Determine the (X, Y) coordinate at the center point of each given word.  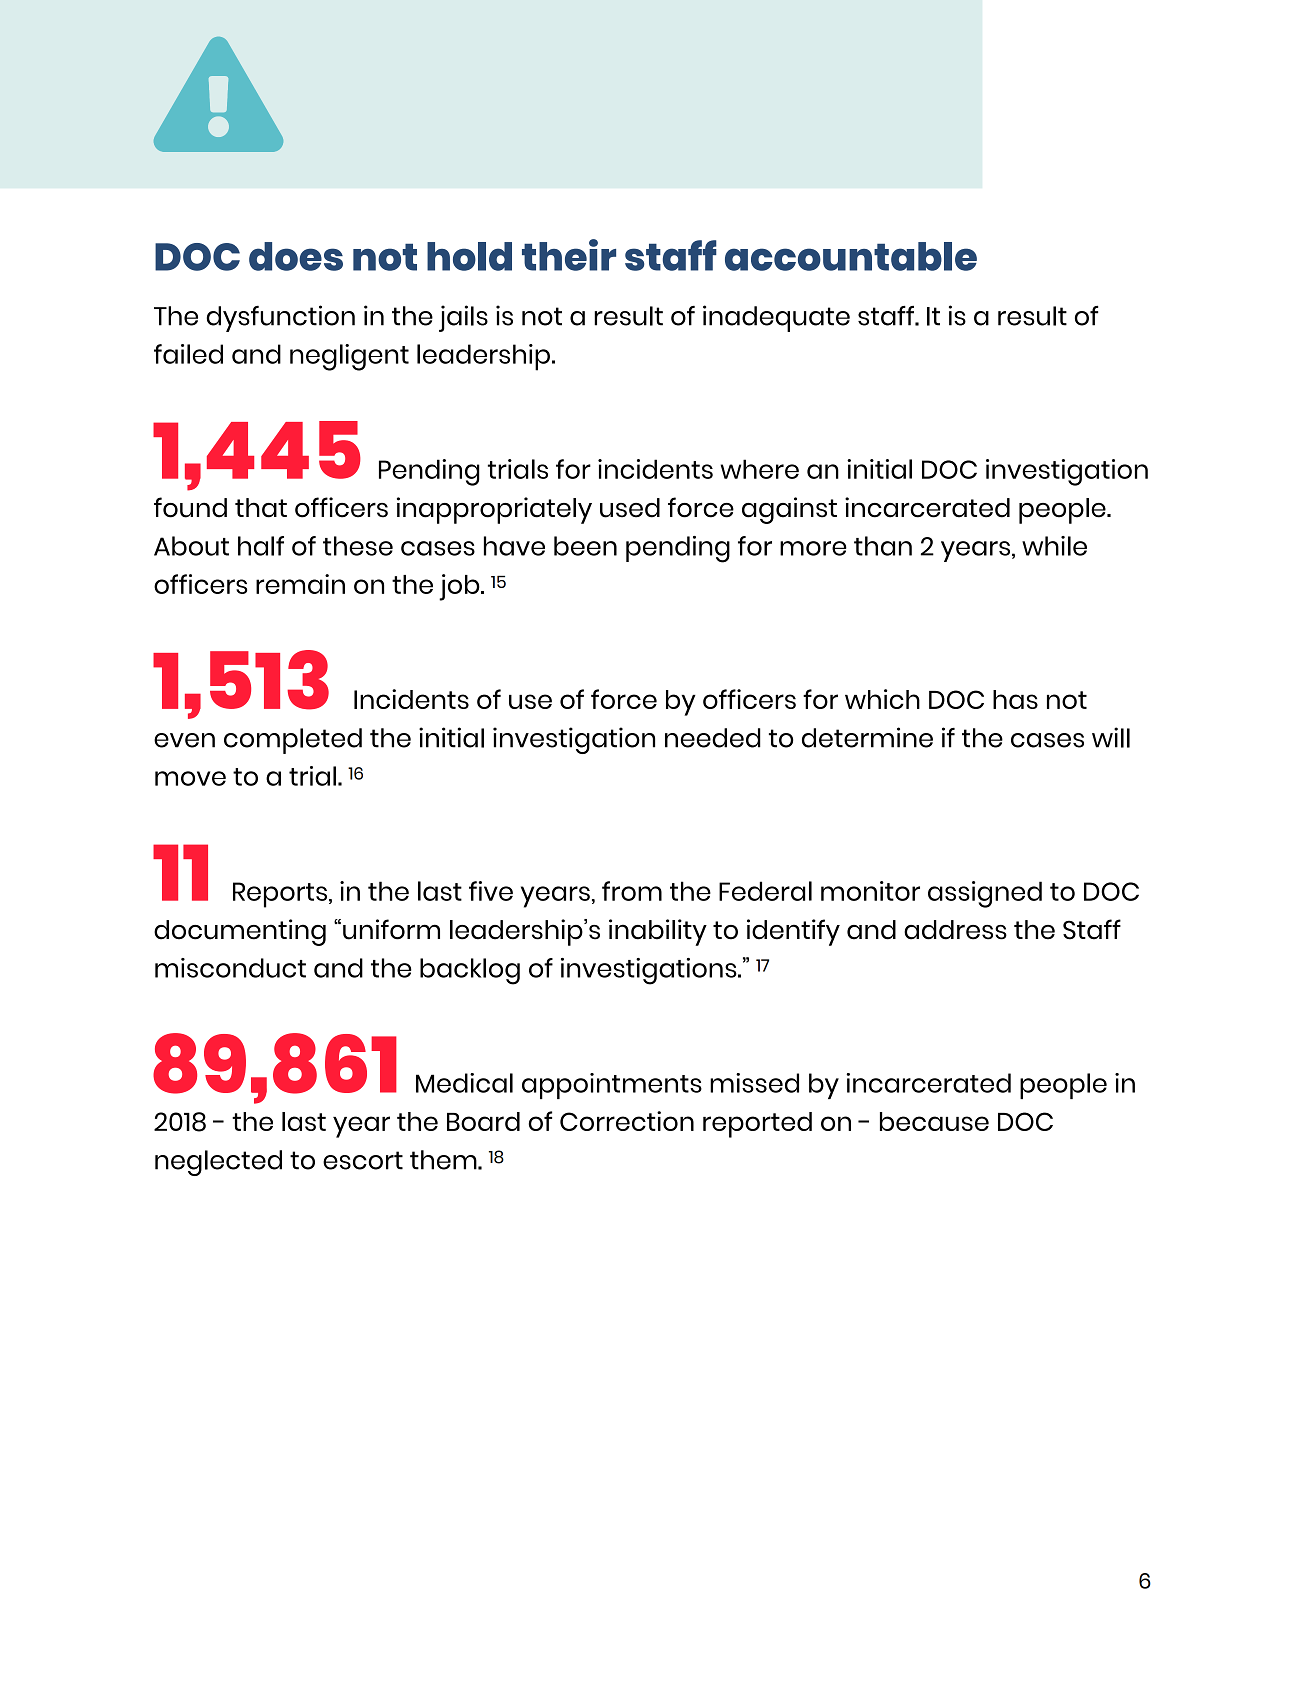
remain (300, 584)
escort (363, 1160)
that (261, 508)
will (1111, 737)
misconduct (230, 968)
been (585, 546)
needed (713, 738)
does (296, 256)
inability (658, 932)
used (630, 508)
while (1054, 546)
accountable (851, 256)
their (569, 255)
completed (293, 741)
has (1015, 699)
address (955, 930)
